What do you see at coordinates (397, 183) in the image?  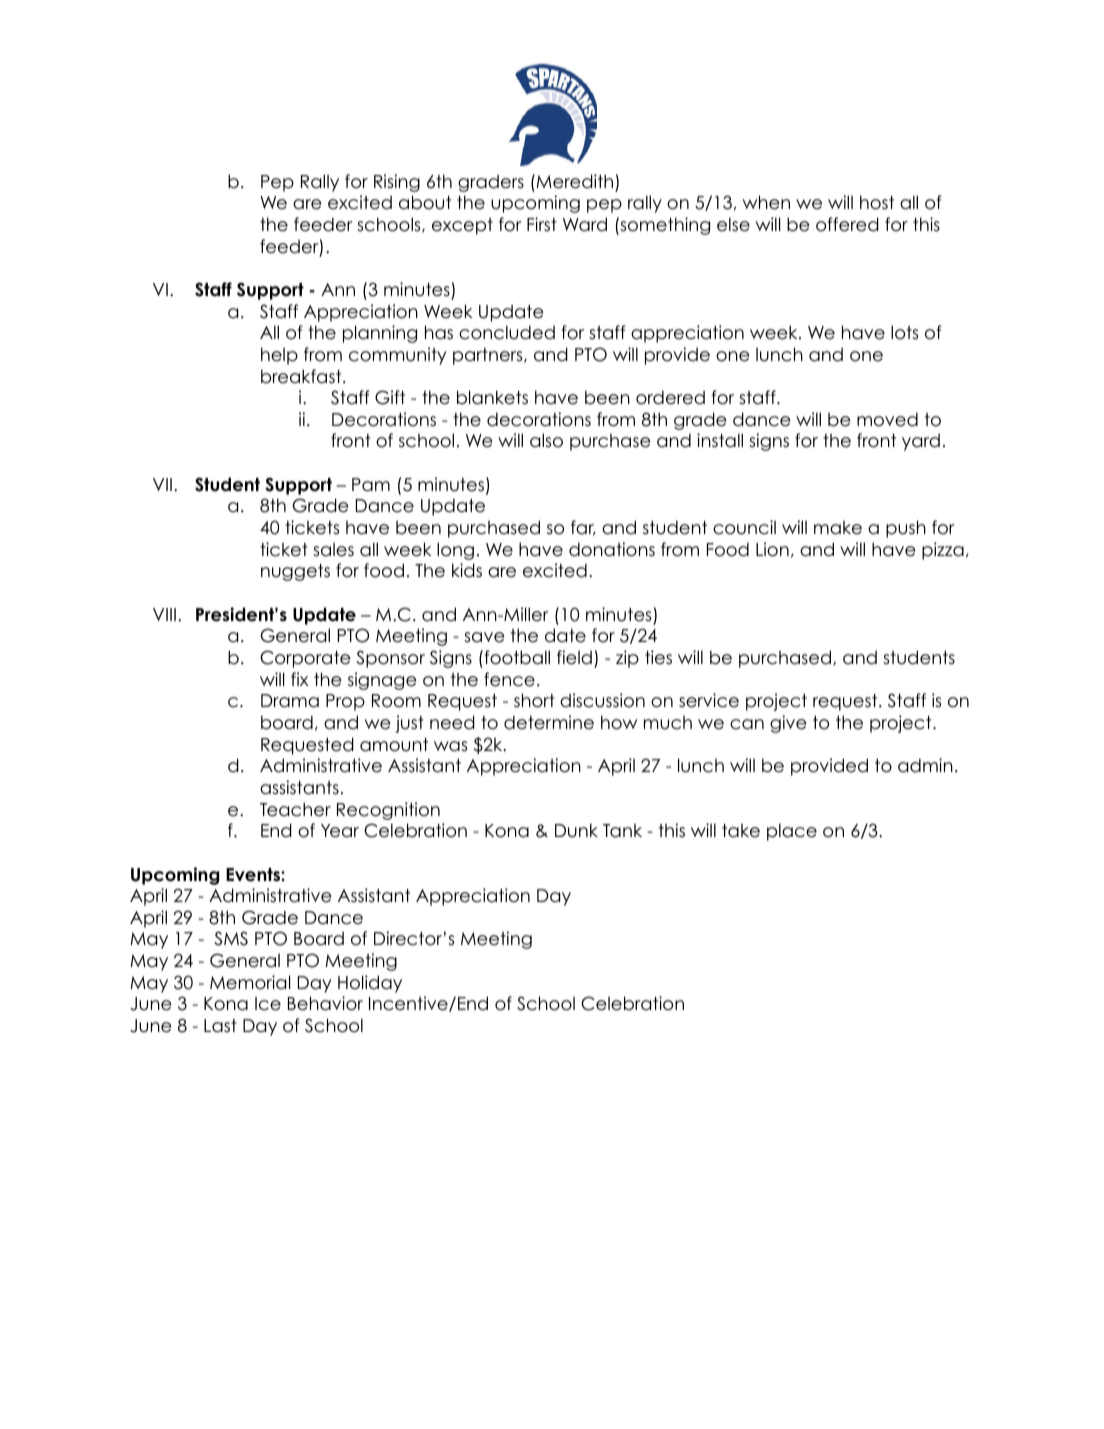 I see `Rising` at bounding box center [397, 183].
